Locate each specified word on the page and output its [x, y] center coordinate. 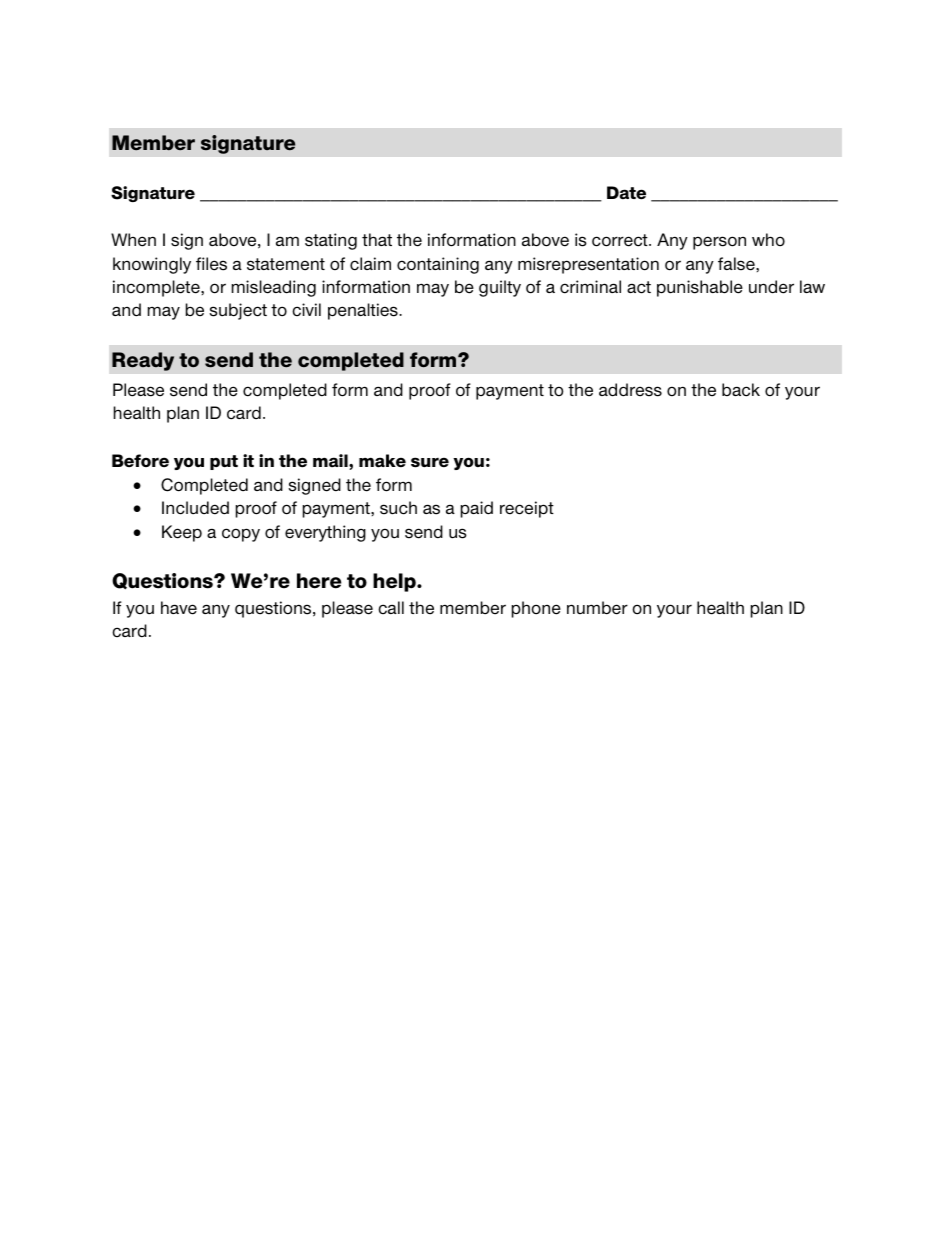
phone [536, 609]
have [179, 608]
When [133, 240]
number [597, 608]
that [377, 239]
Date [626, 193]
